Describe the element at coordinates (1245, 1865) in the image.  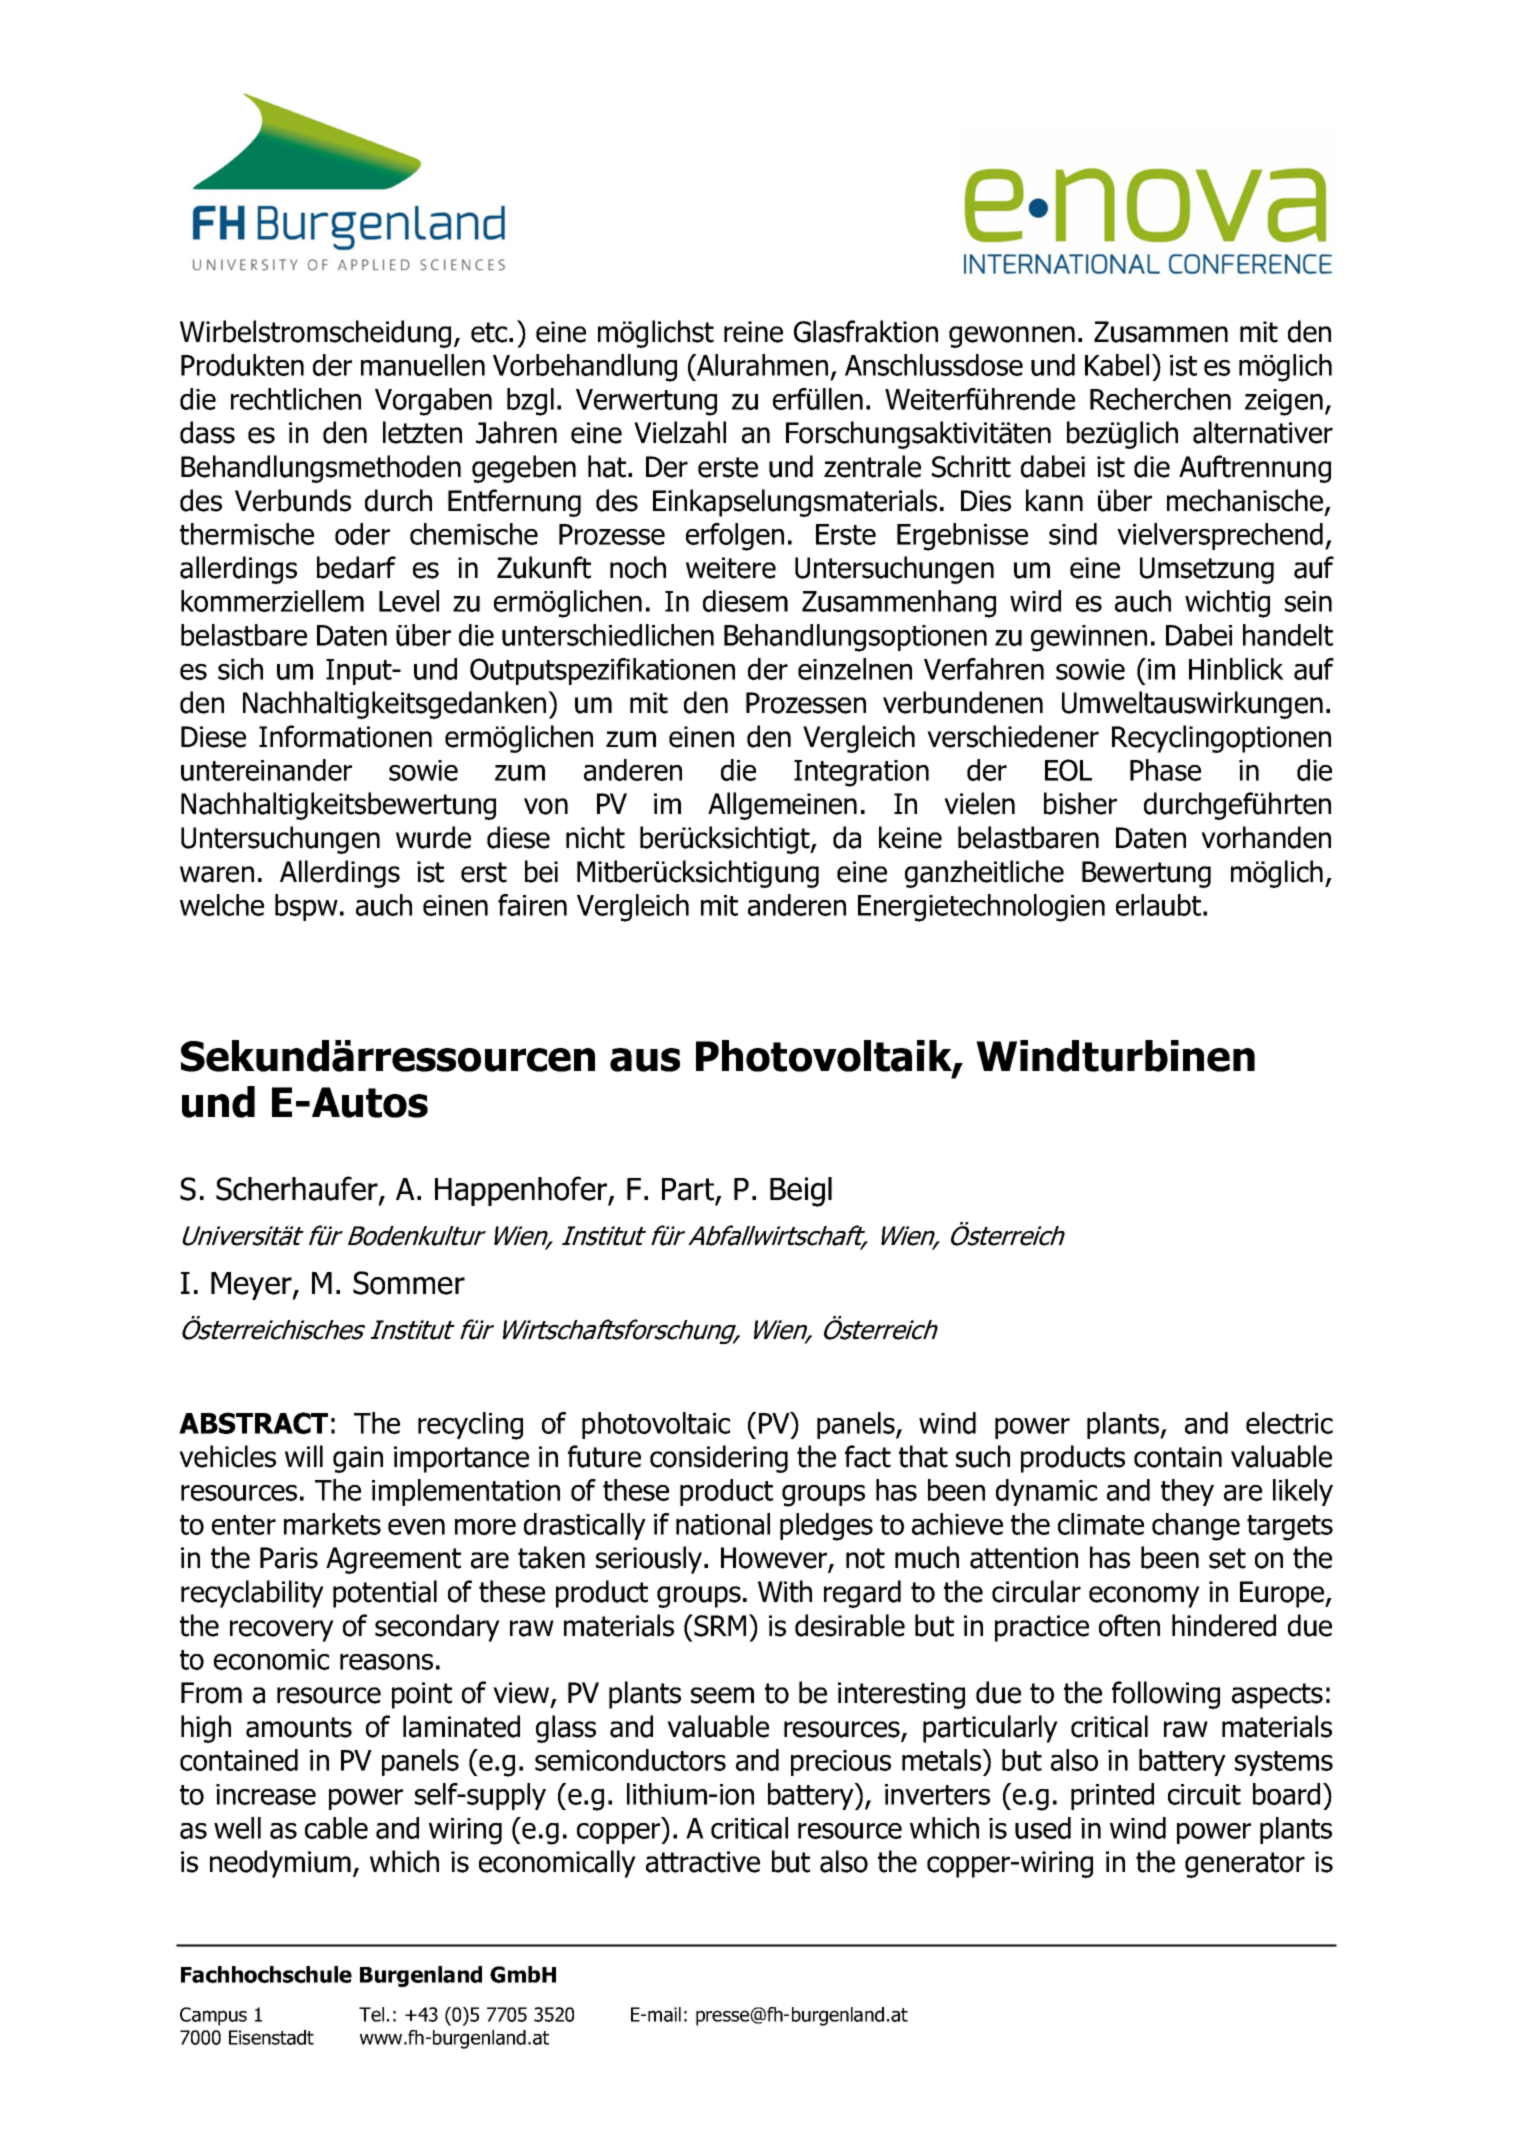
I see `generator` at that location.
